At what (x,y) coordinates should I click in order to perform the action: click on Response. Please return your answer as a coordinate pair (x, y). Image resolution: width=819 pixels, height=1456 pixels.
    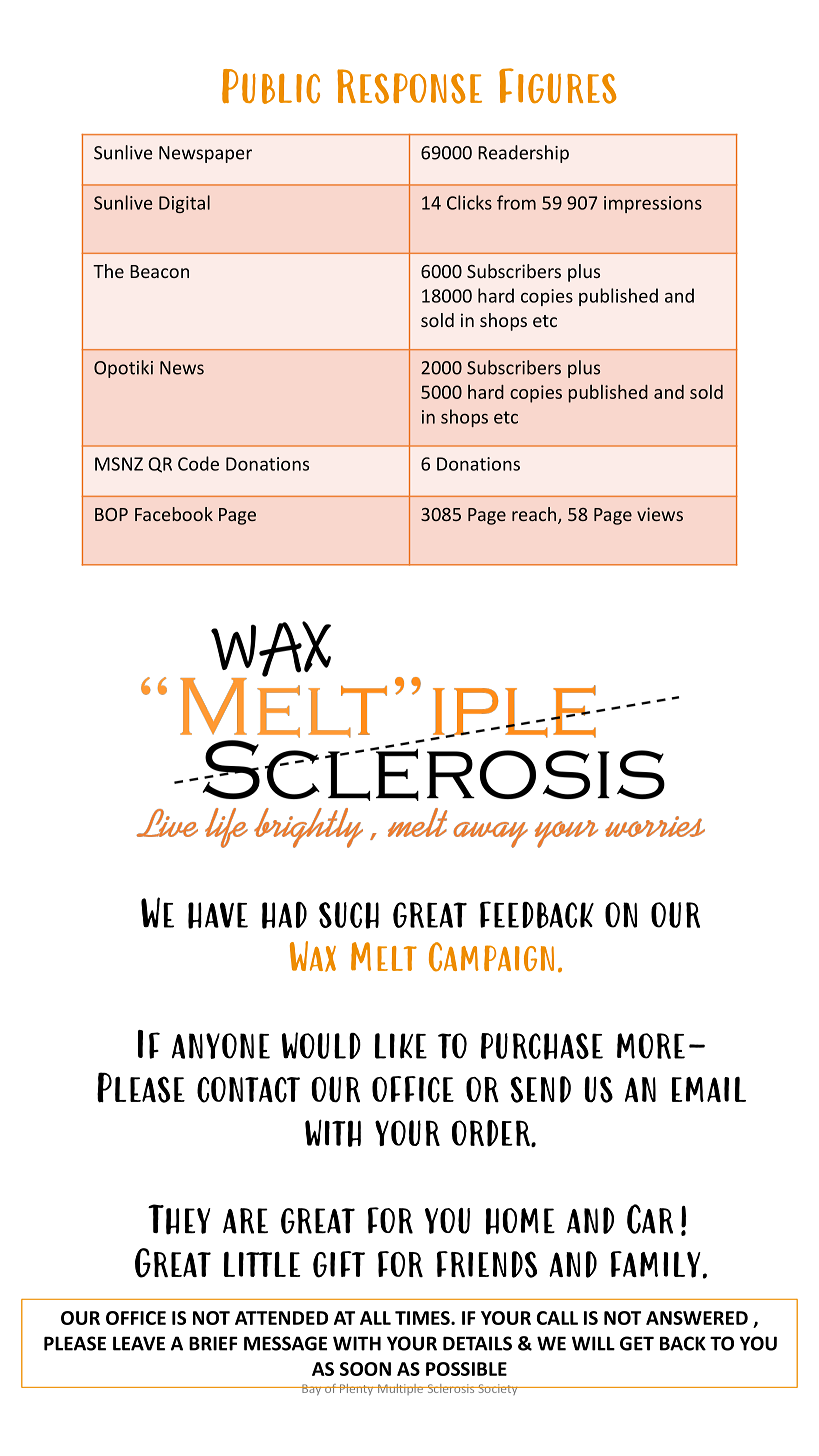
    Looking at the image, I should click on (409, 86).
